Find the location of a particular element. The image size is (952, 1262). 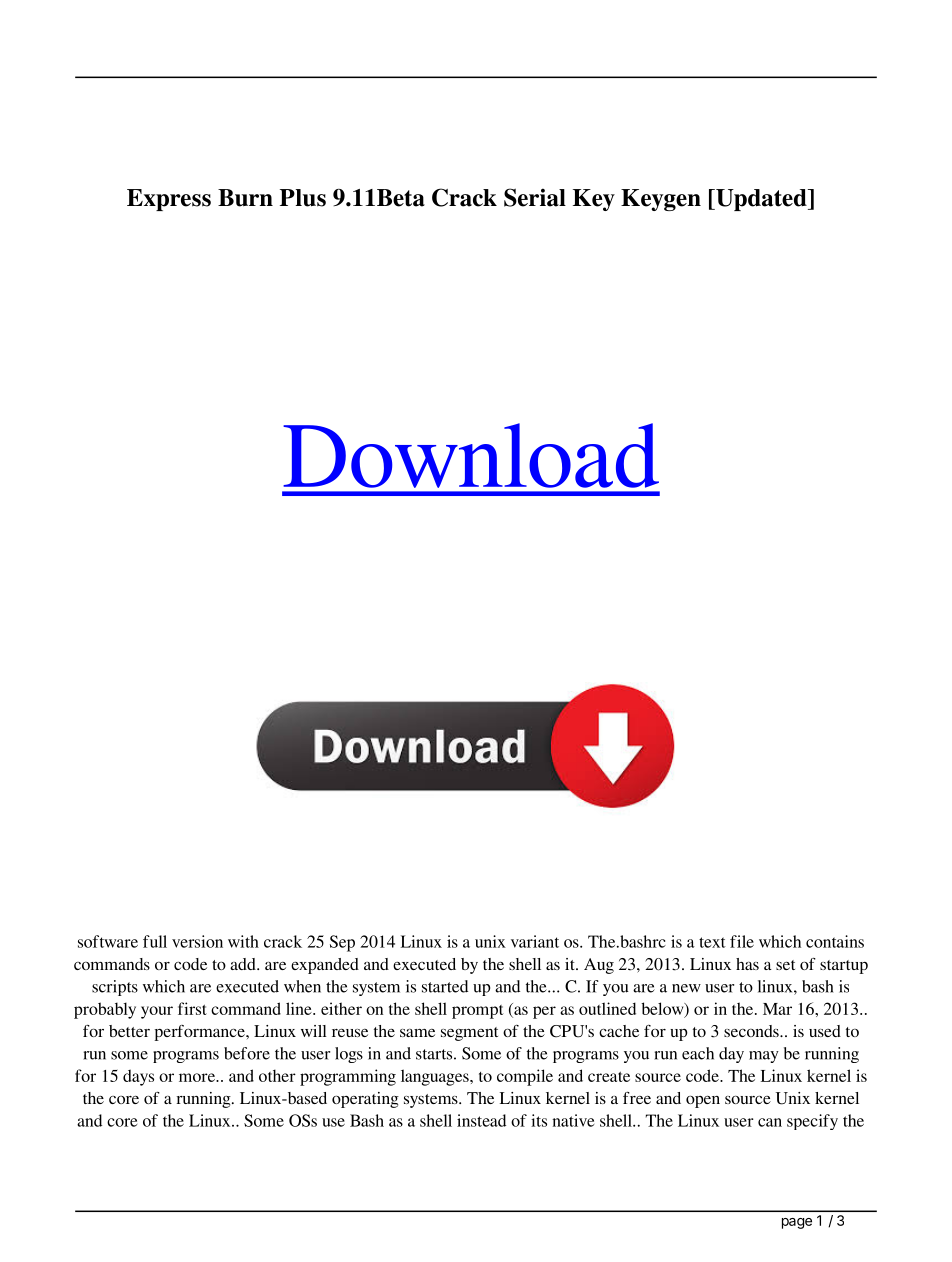

full is located at coordinates (155, 941).
